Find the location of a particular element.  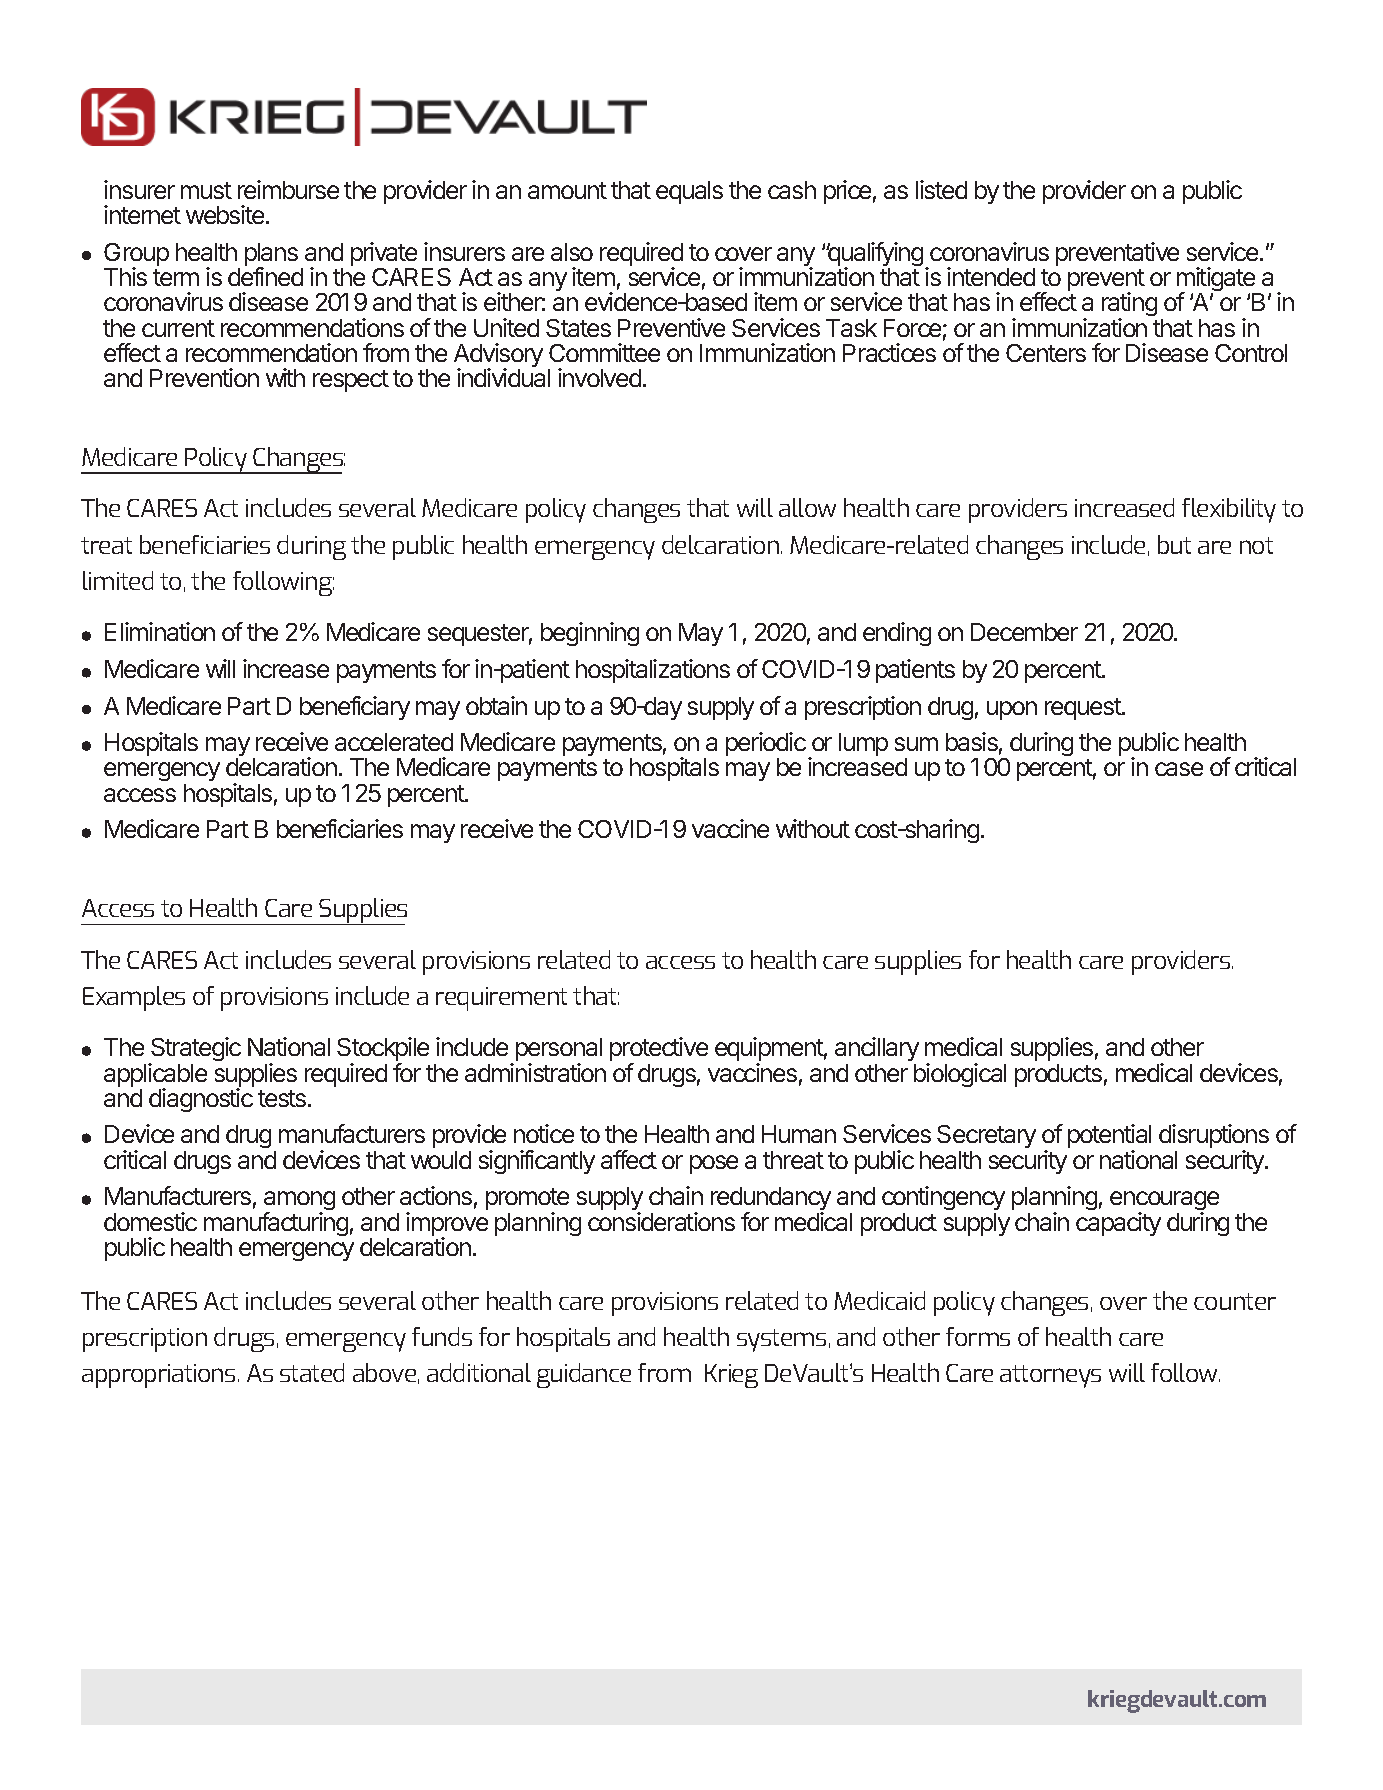

website is located at coordinates (225, 214).
